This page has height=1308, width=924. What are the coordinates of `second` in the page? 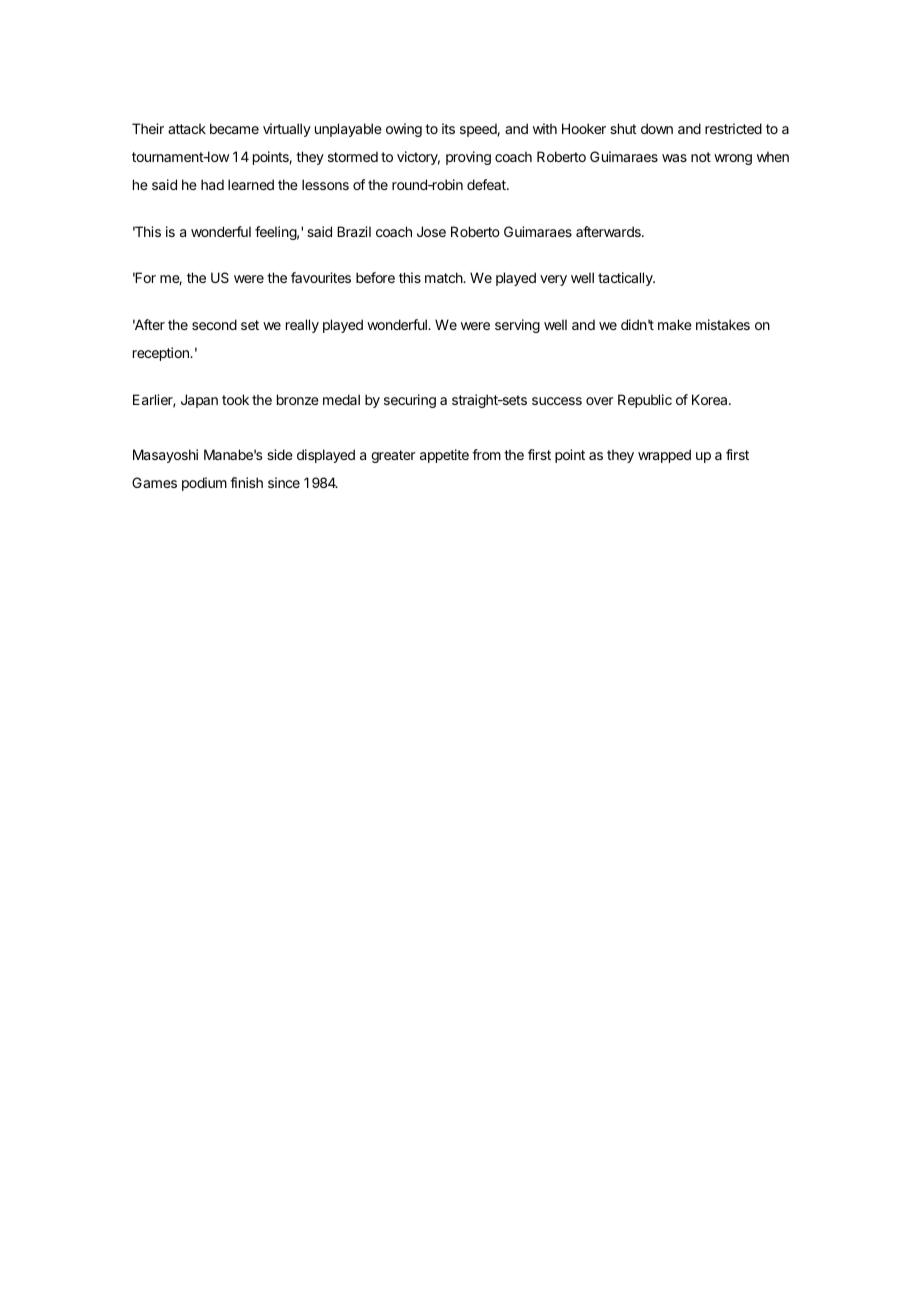 It's located at (214, 324).
